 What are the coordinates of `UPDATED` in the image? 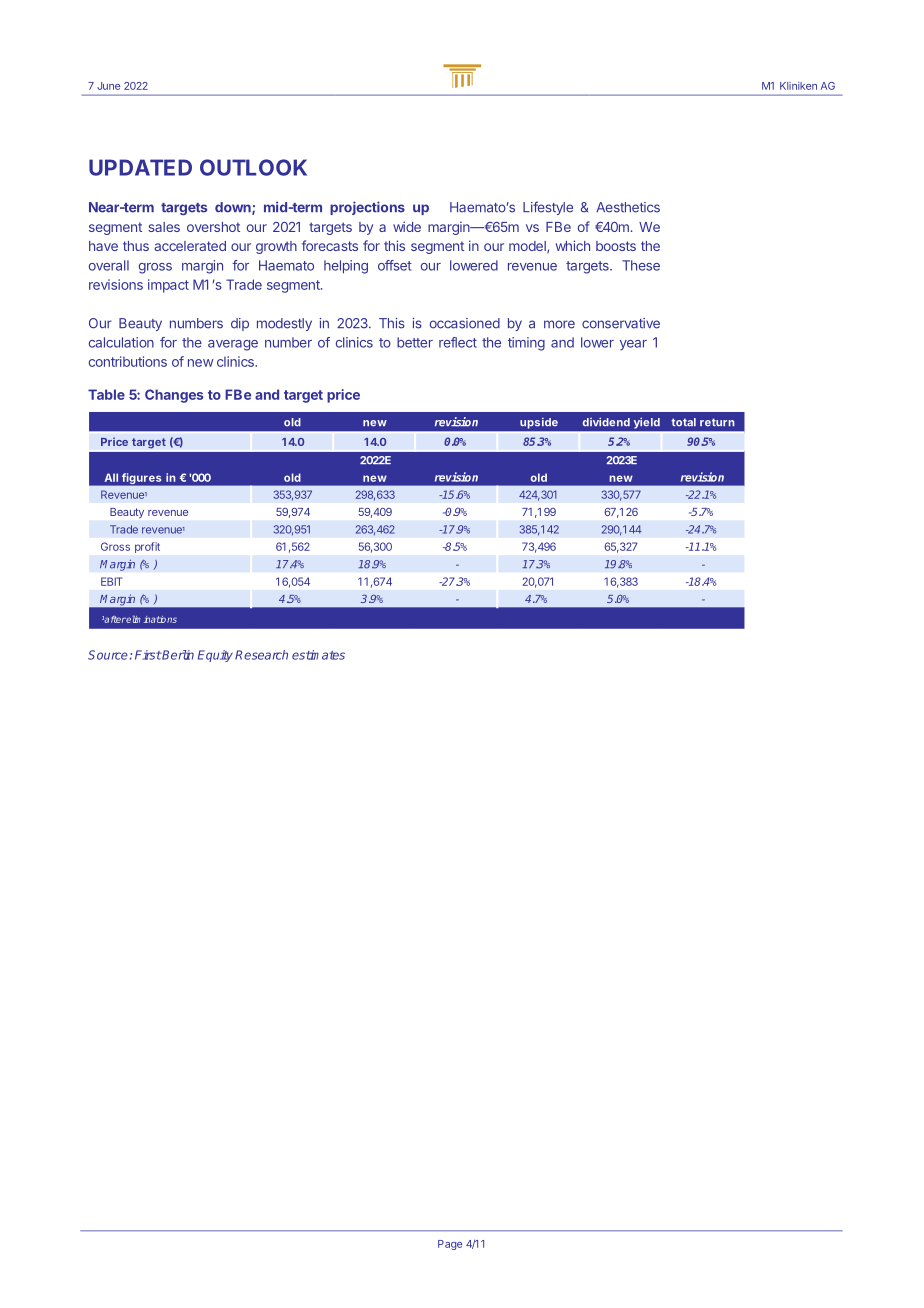 It's located at (140, 167).
